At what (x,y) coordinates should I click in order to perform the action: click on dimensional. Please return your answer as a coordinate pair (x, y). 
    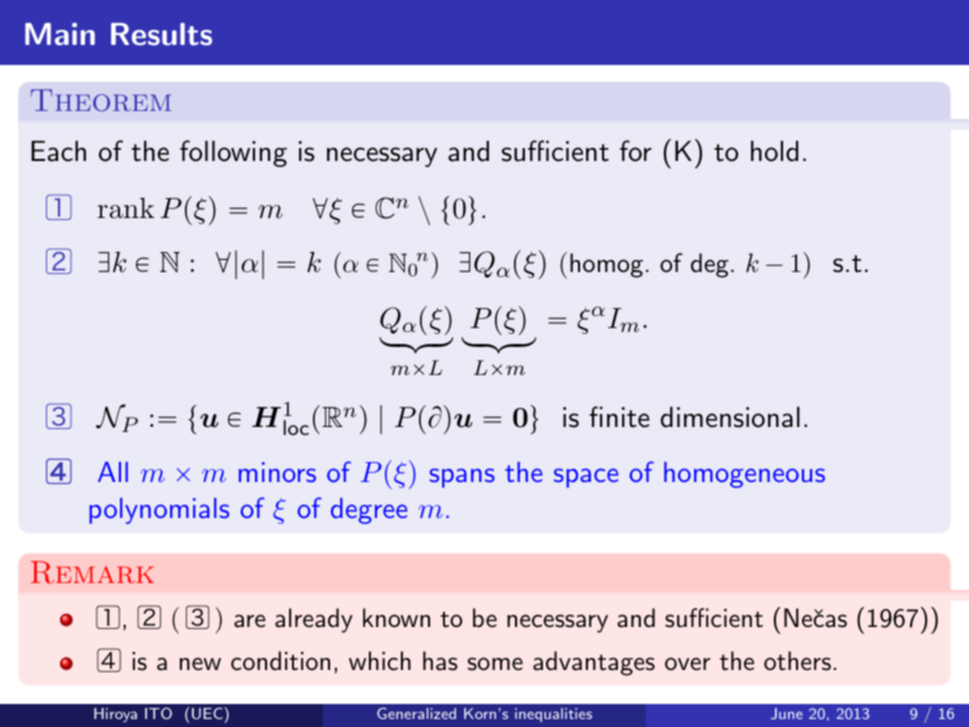
    Looking at the image, I should click on (730, 417).
